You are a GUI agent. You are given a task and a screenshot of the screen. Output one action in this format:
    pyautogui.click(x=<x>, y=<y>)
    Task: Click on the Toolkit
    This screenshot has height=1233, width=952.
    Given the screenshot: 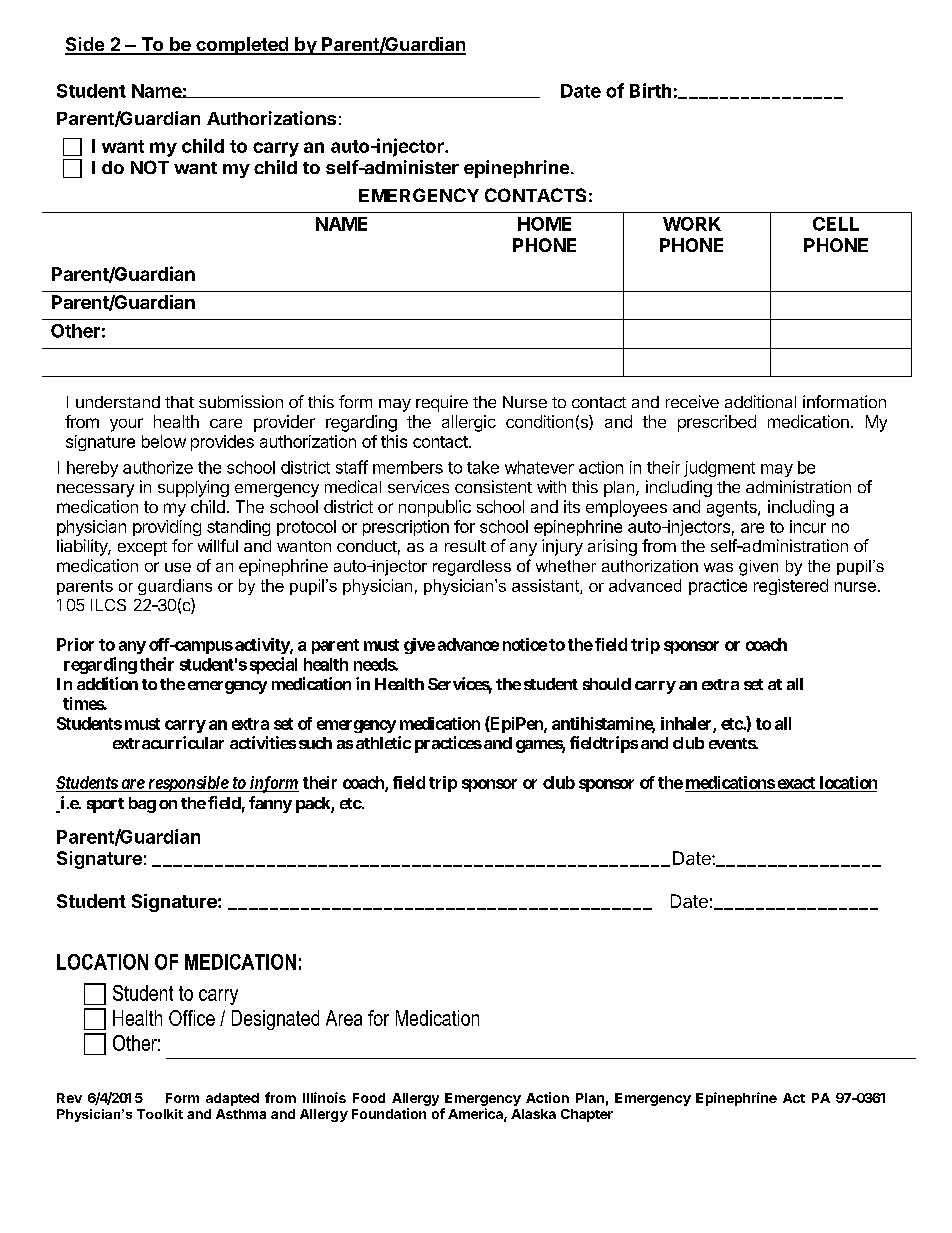 What is the action you would take?
    pyautogui.click(x=160, y=1114)
